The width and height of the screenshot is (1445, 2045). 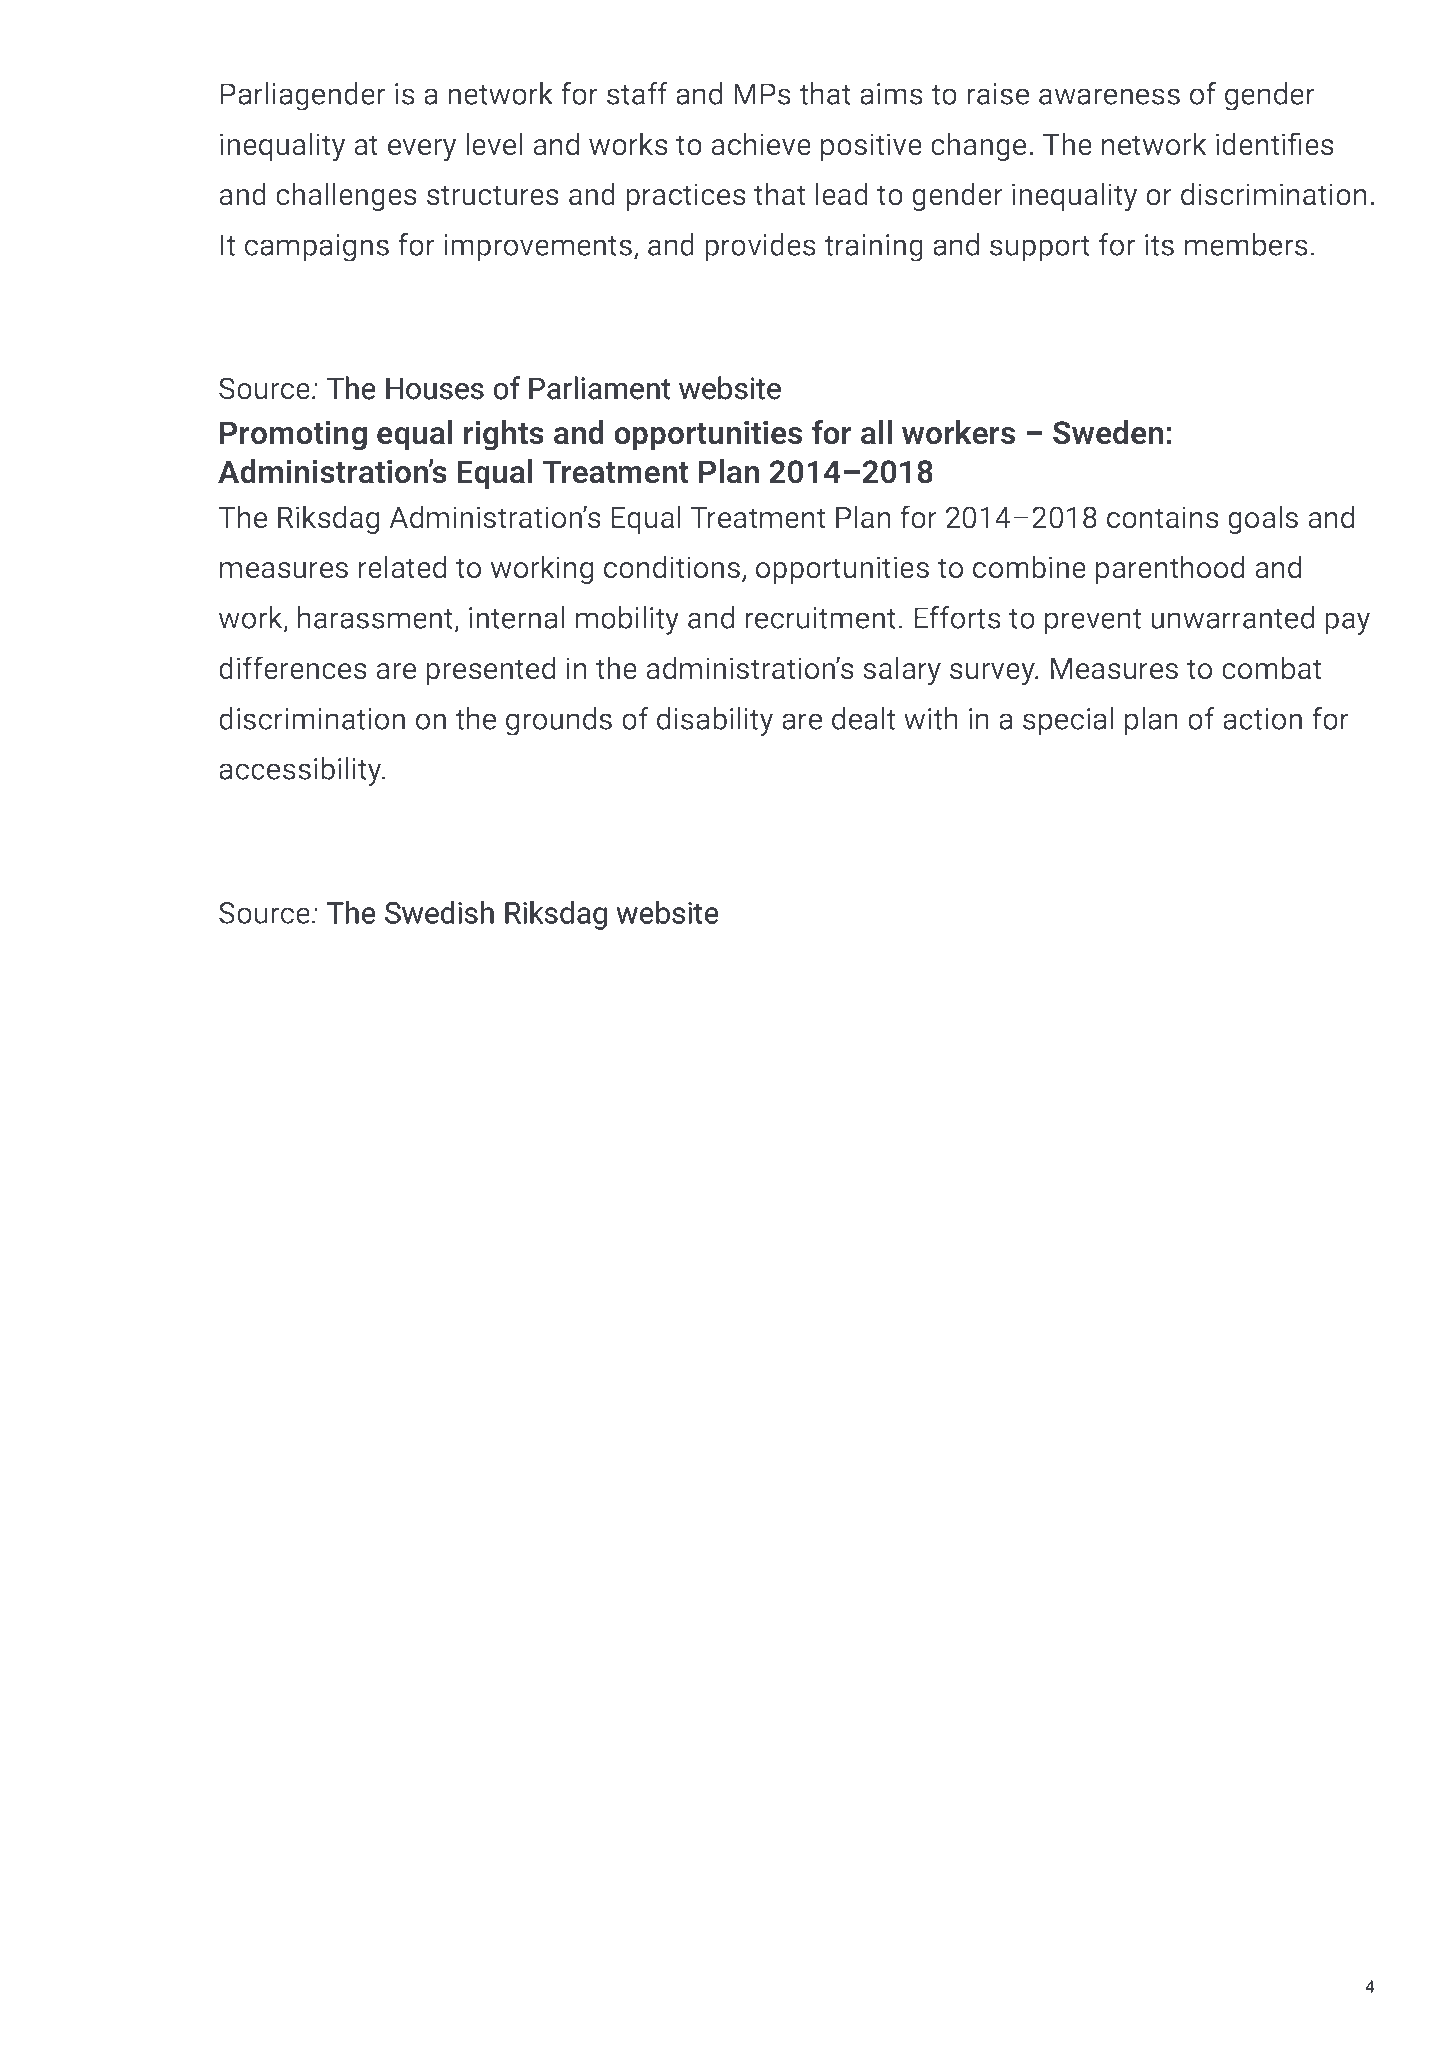 I want to click on Swedish, so click(x=439, y=912).
